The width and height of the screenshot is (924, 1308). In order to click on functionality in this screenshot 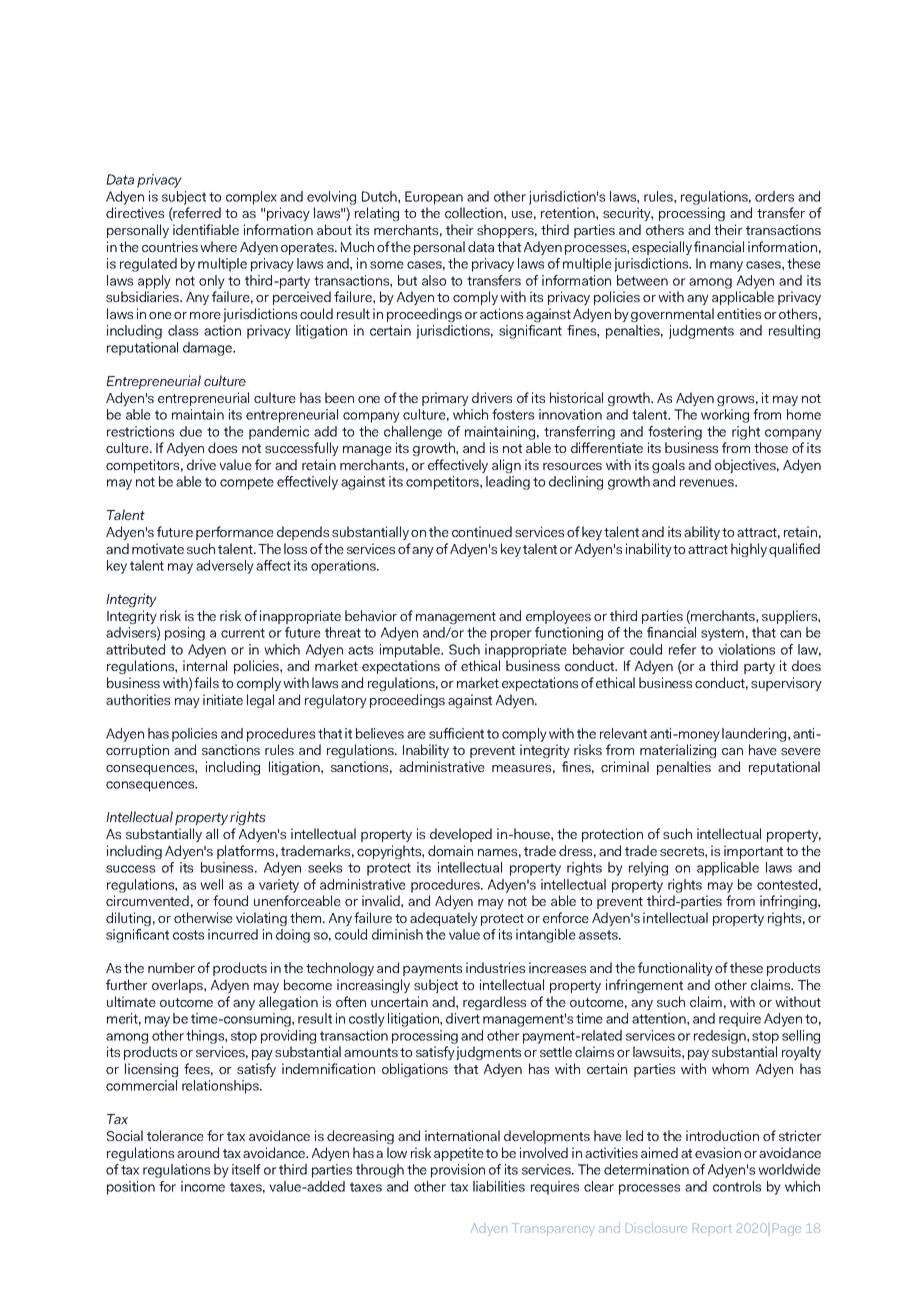, I will do `click(675, 969)`.
